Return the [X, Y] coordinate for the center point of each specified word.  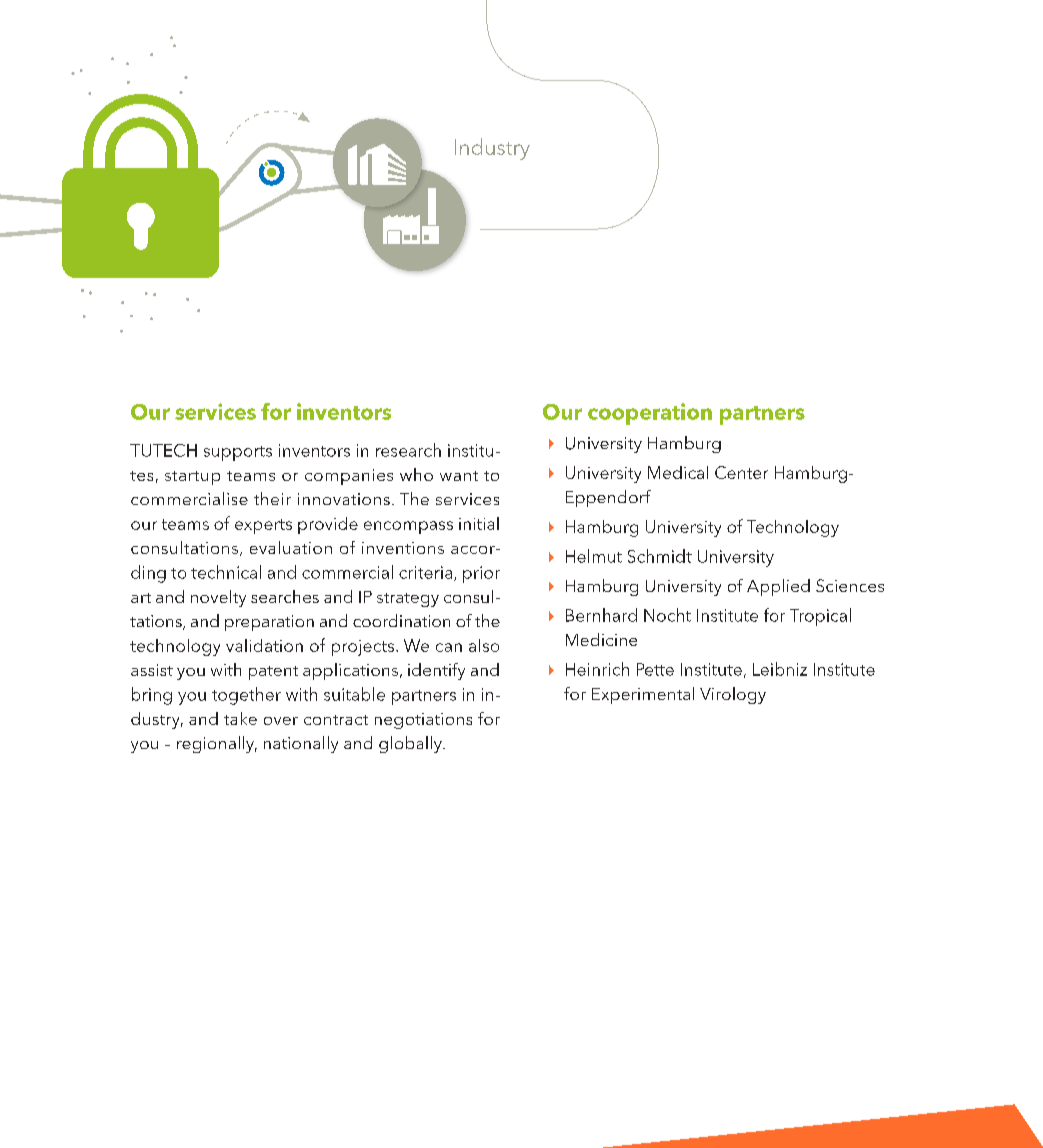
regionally [217, 744]
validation [264, 645]
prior [481, 574]
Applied [778, 587]
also [484, 645]
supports [238, 453]
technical [226, 572]
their [272, 498]
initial [479, 523]
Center [741, 472]
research [408, 450]
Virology [733, 695]
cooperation [650, 414]
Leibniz [780, 669]
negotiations [423, 721]
